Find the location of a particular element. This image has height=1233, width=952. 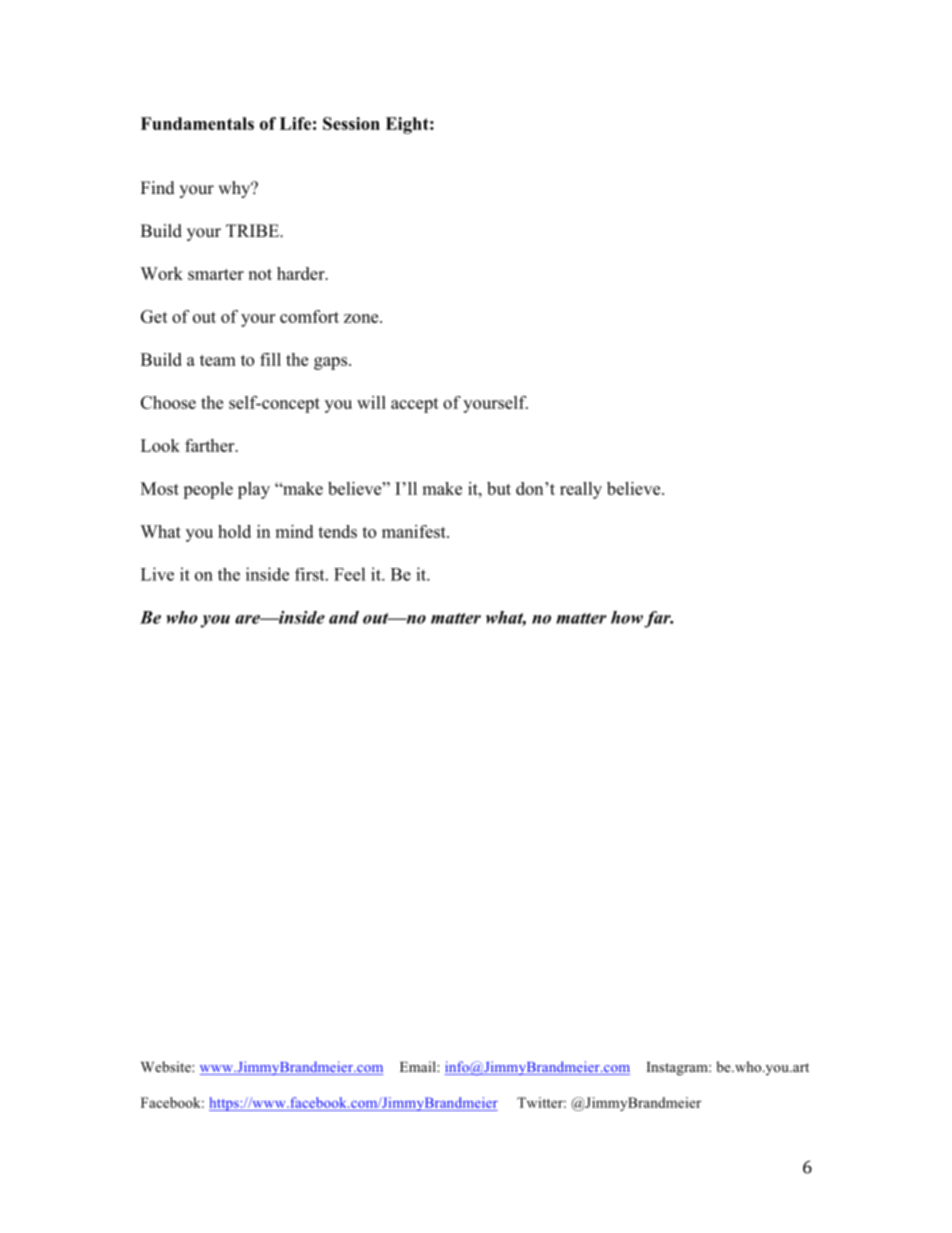

Session is located at coordinates (351, 123).
